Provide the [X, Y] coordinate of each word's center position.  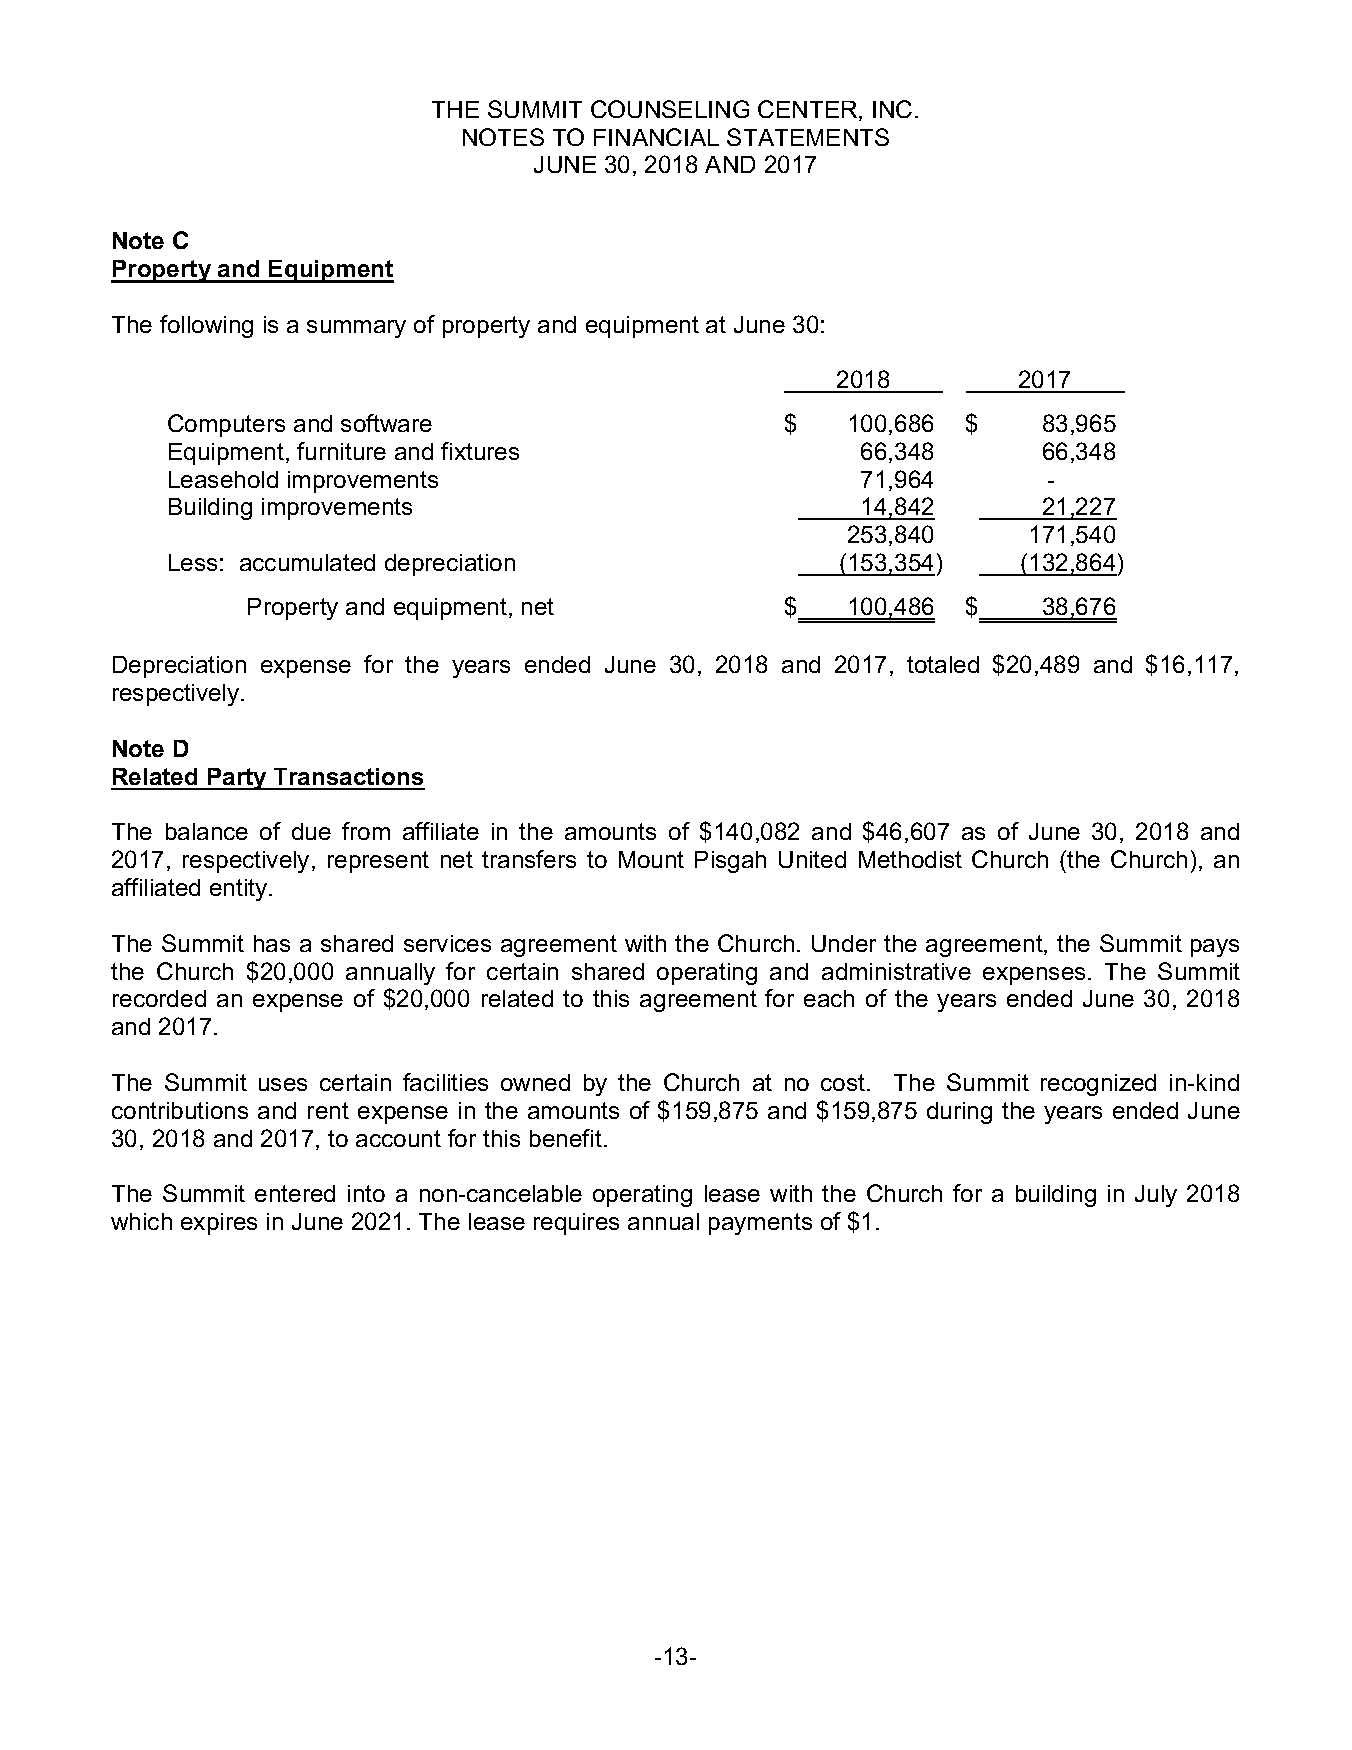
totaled [943, 664]
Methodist [910, 859]
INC [892, 109]
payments [760, 1224]
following [206, 326]
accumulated [307, 562]
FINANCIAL [656, 137]
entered [295, 1193]
